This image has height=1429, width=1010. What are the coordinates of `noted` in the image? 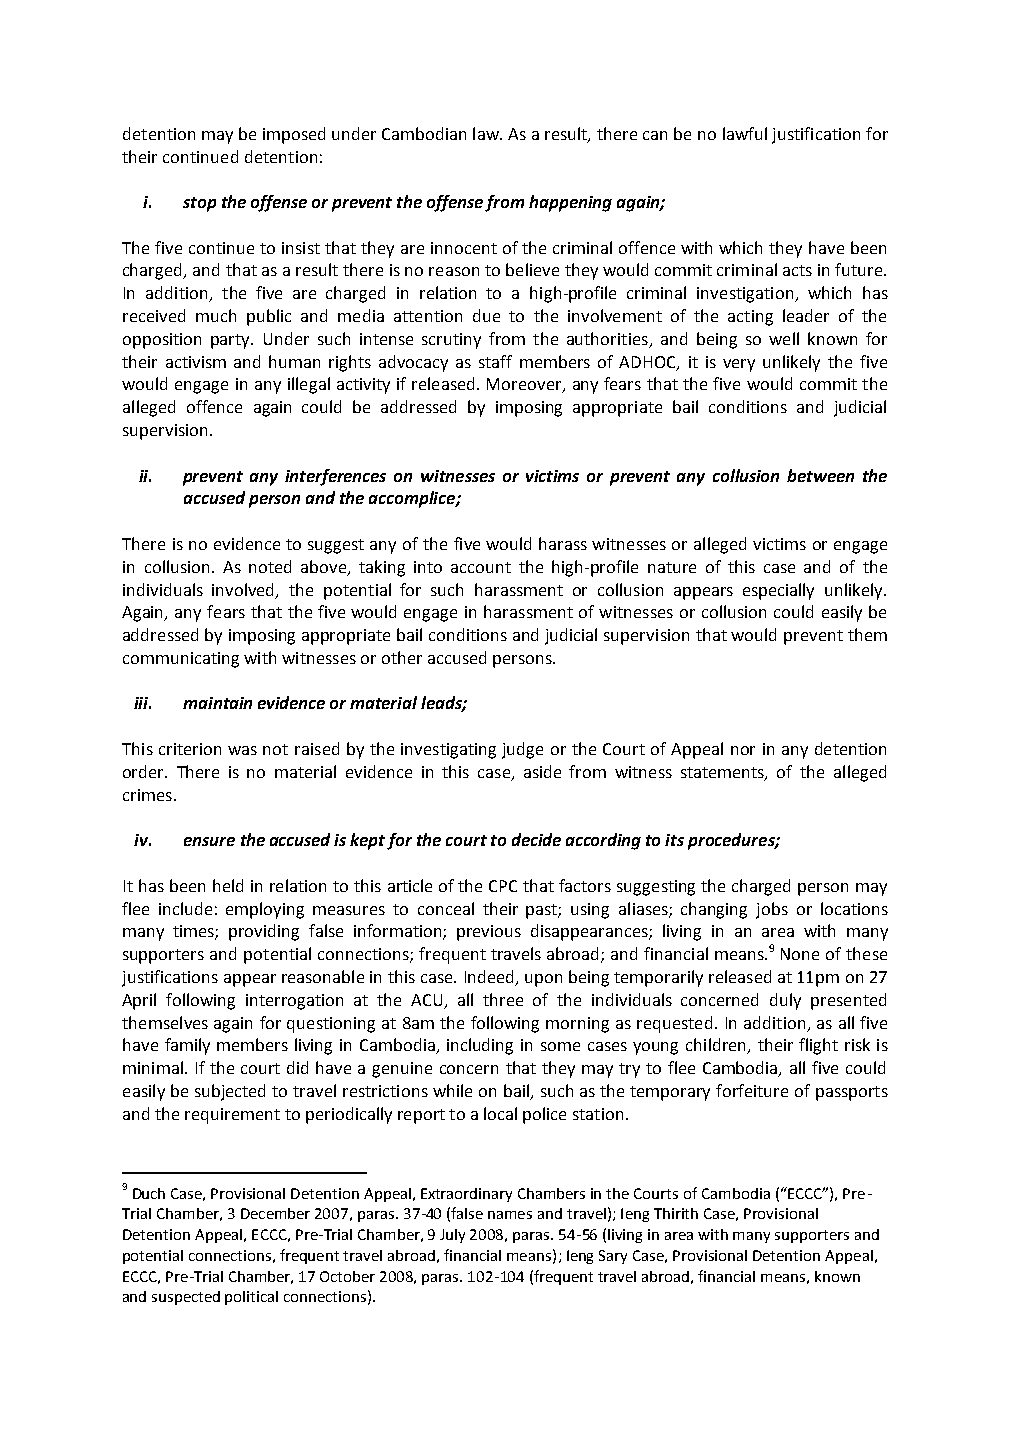 It's located at (270, 566).
